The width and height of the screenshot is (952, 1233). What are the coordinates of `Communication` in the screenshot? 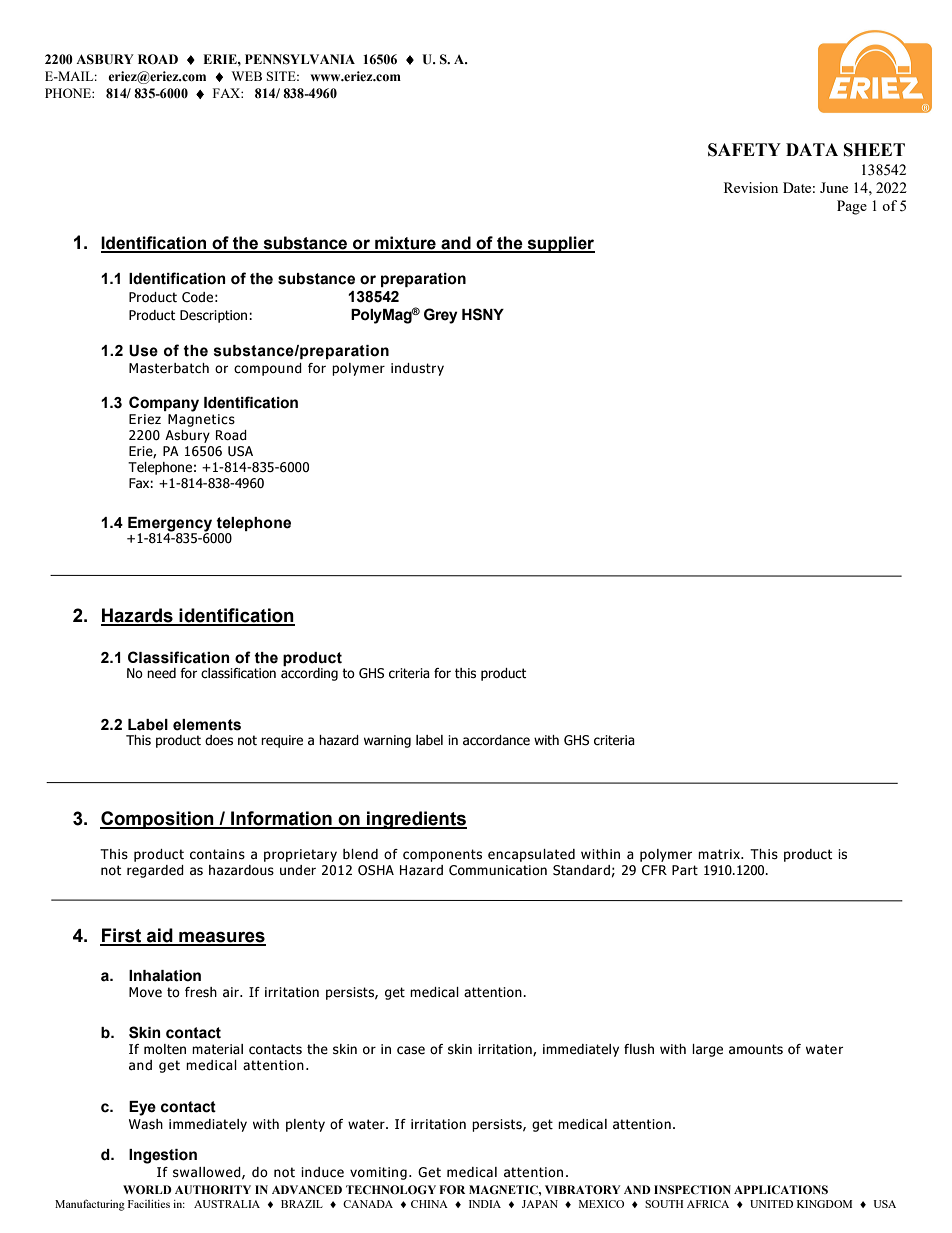 It's located at (498, 870).
